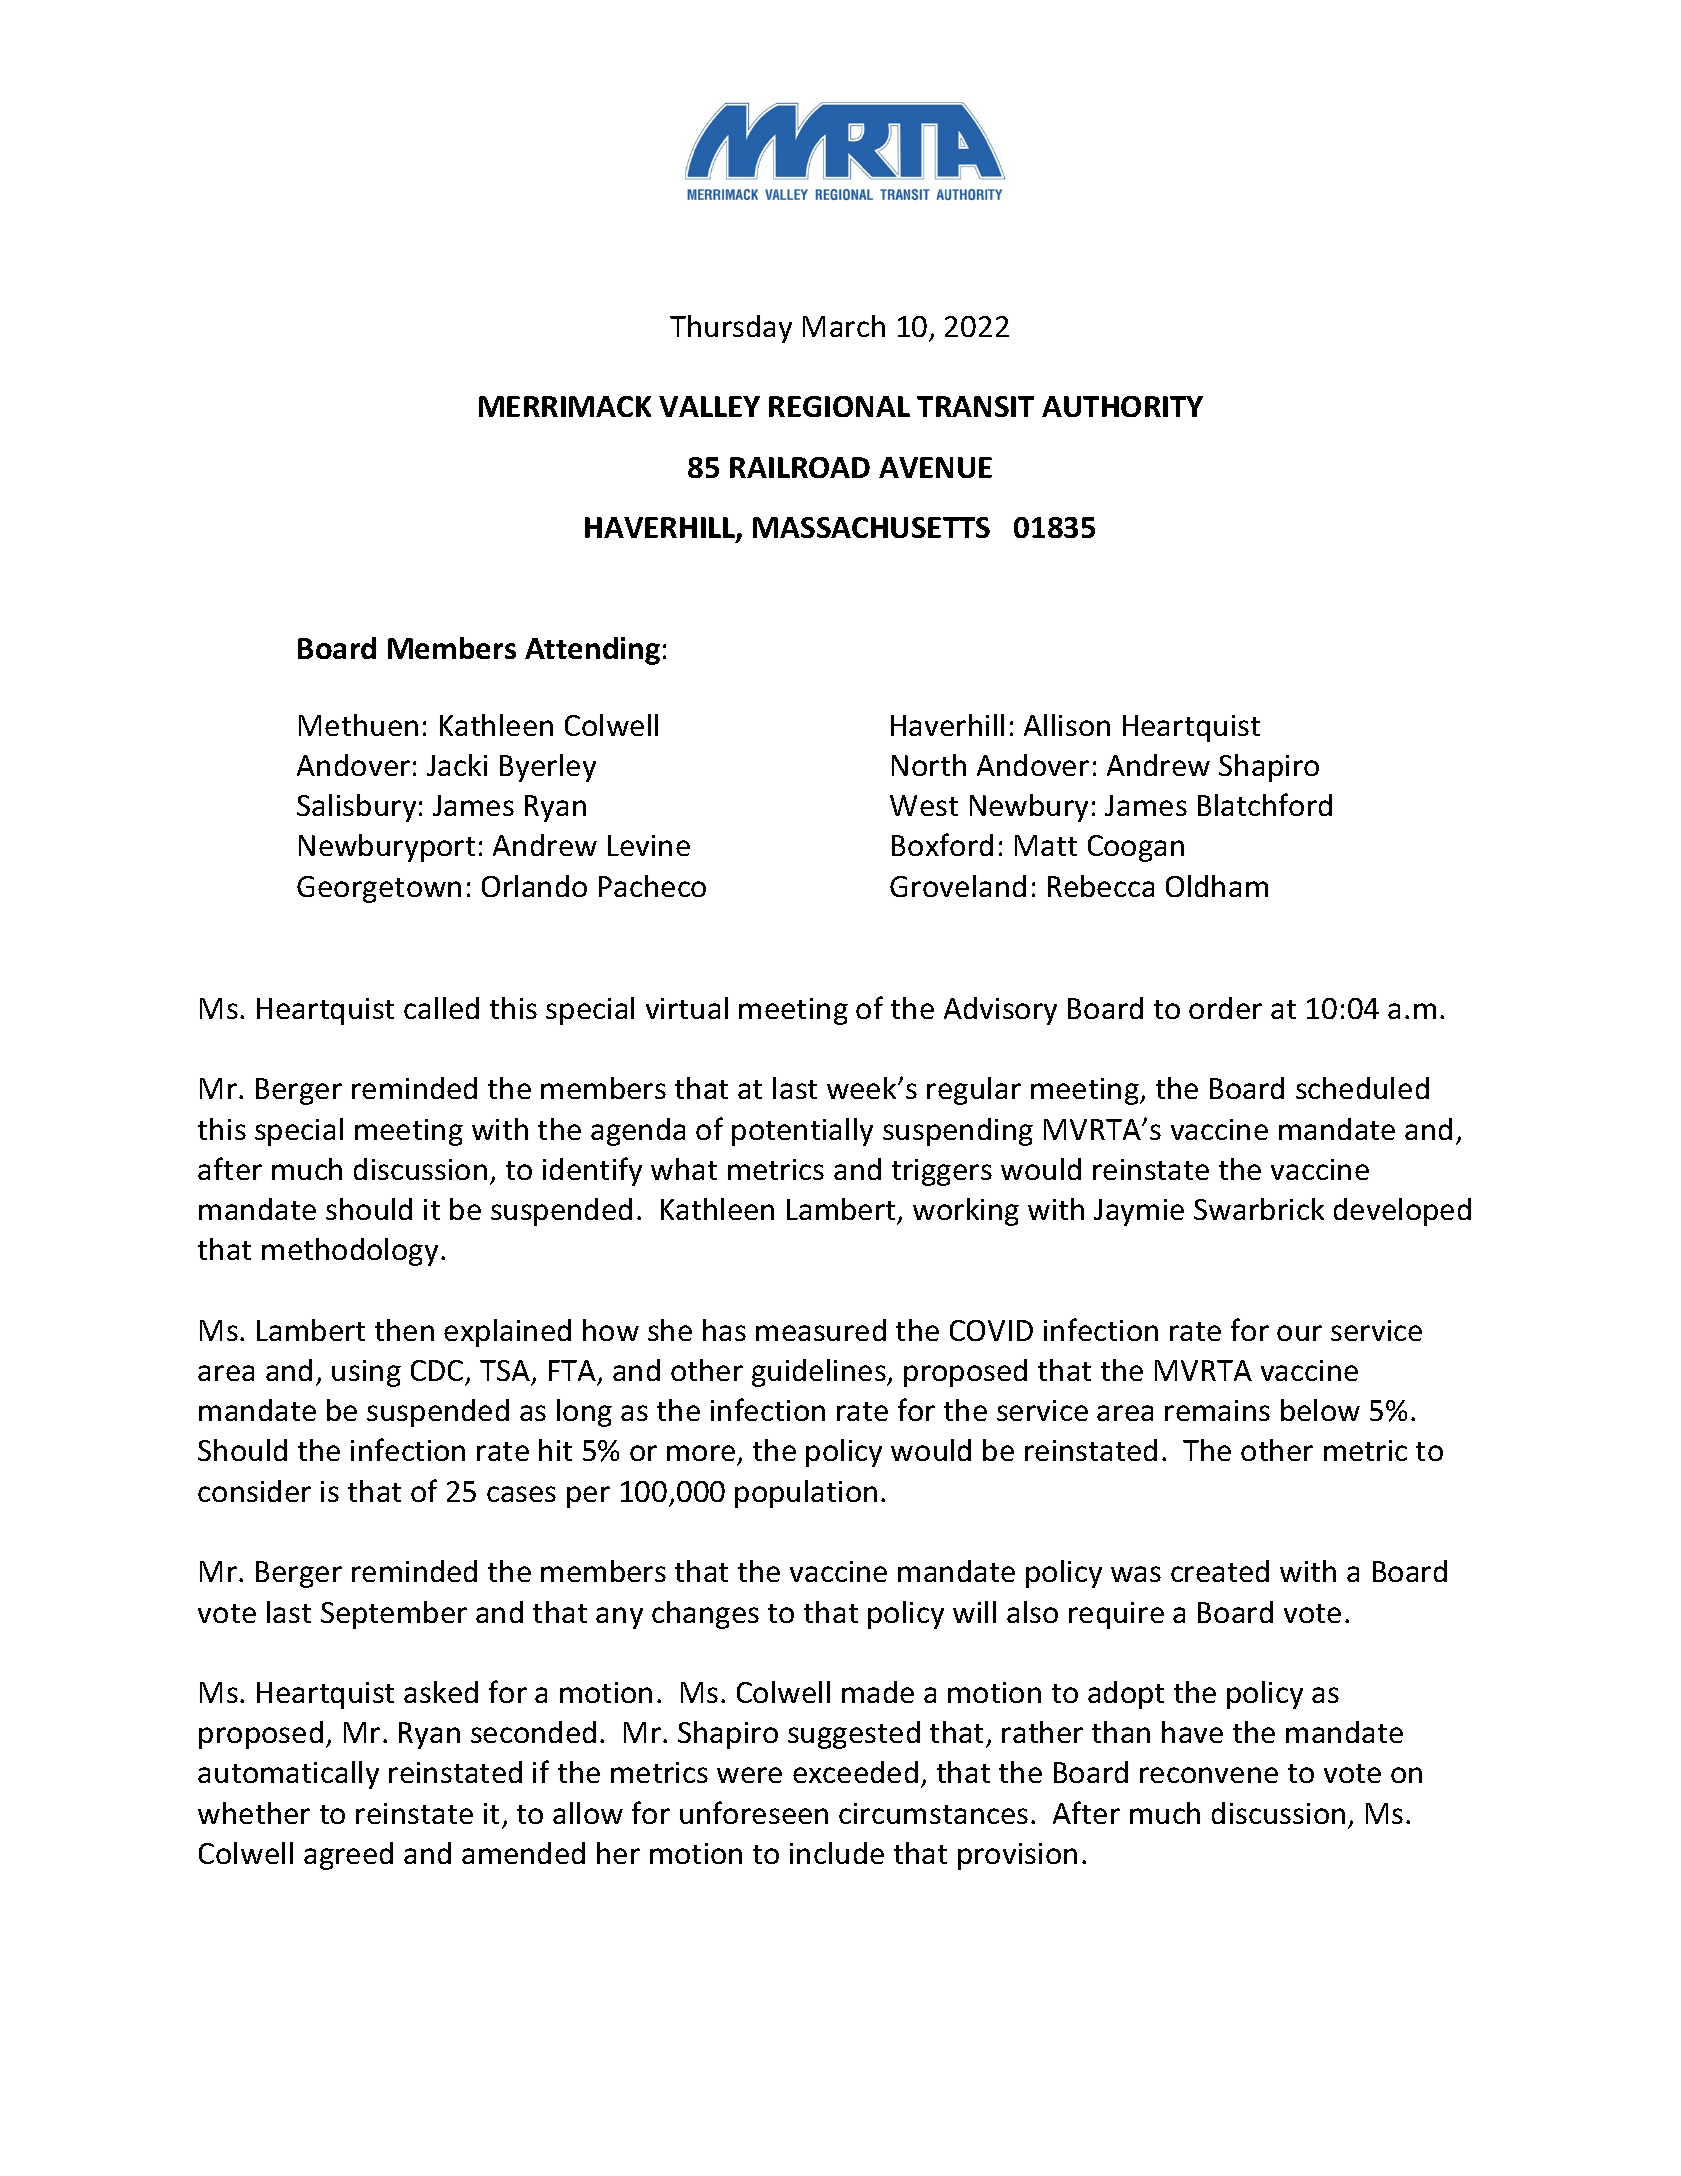 The height and width of the page is (2176, 1681). What do you see at coordinates (709, 406) in the page?
I see `VALLEY` at bounding box center [709, 406].
